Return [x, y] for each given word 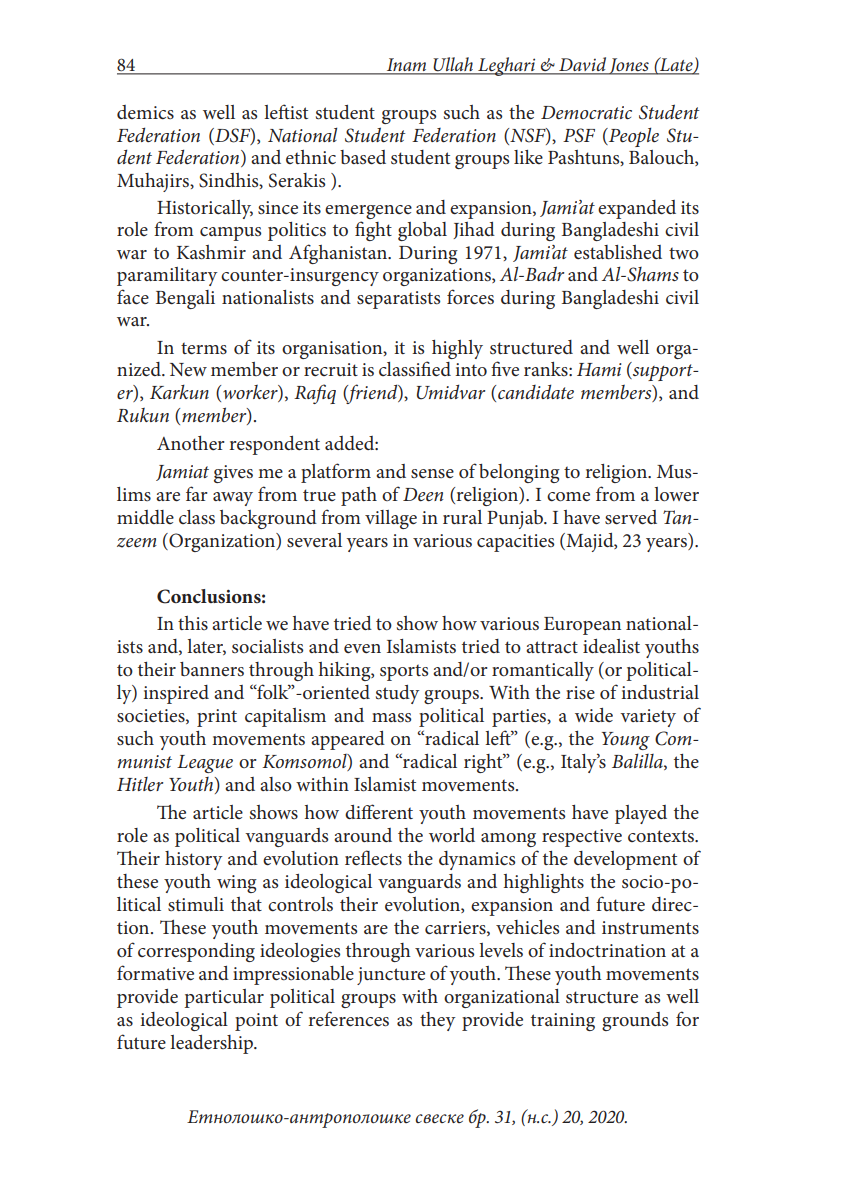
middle [145, 517]
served [631, 517]
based [363, 157]
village [391, 519]
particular [224, 998]
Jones [629, 66]
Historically [205, 211]
